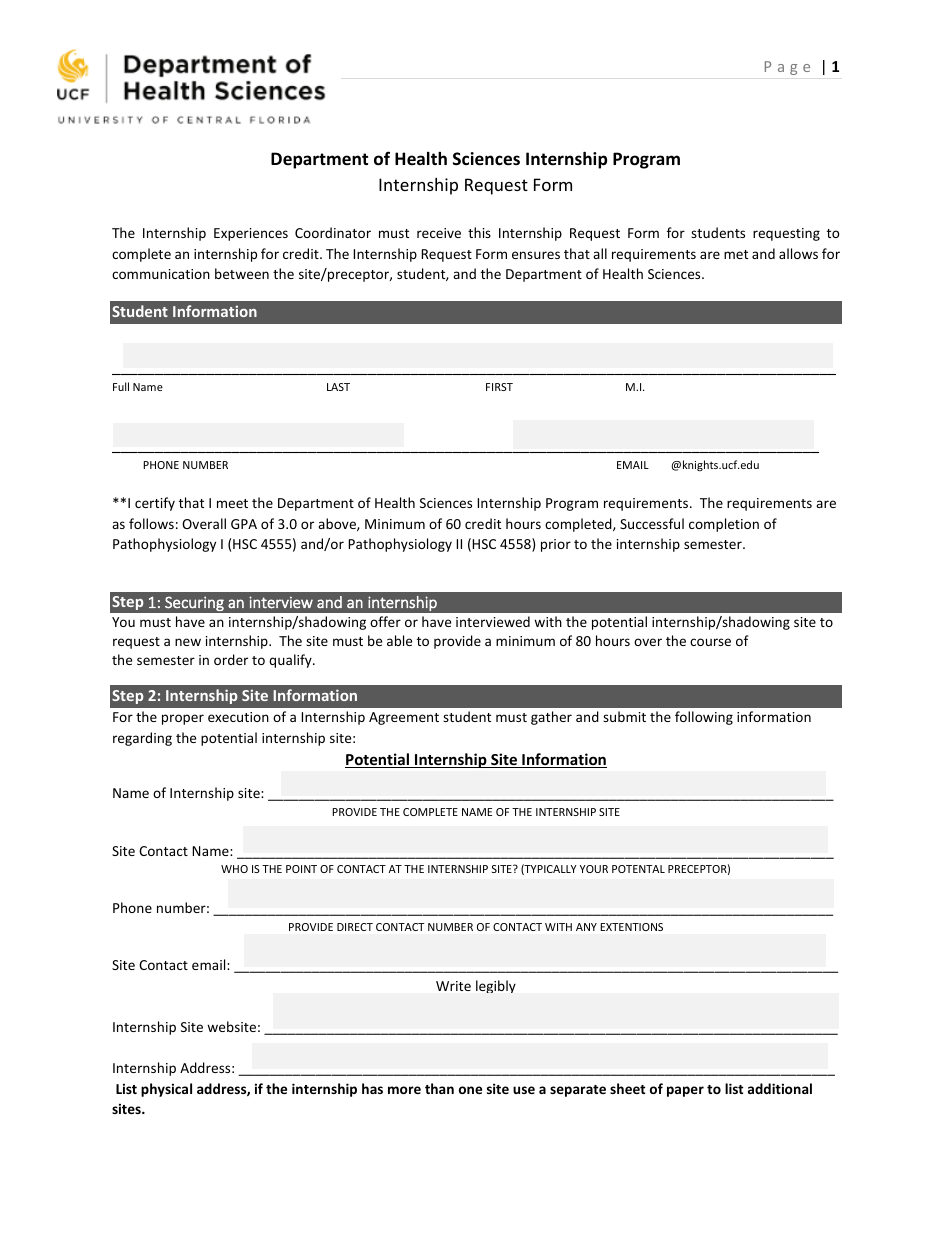 The height and width of the screenshot is (1233, 952). What do you see at coordinates (736, 254) in the screenshot?
I see `met` at bounding box center [736, 254].
